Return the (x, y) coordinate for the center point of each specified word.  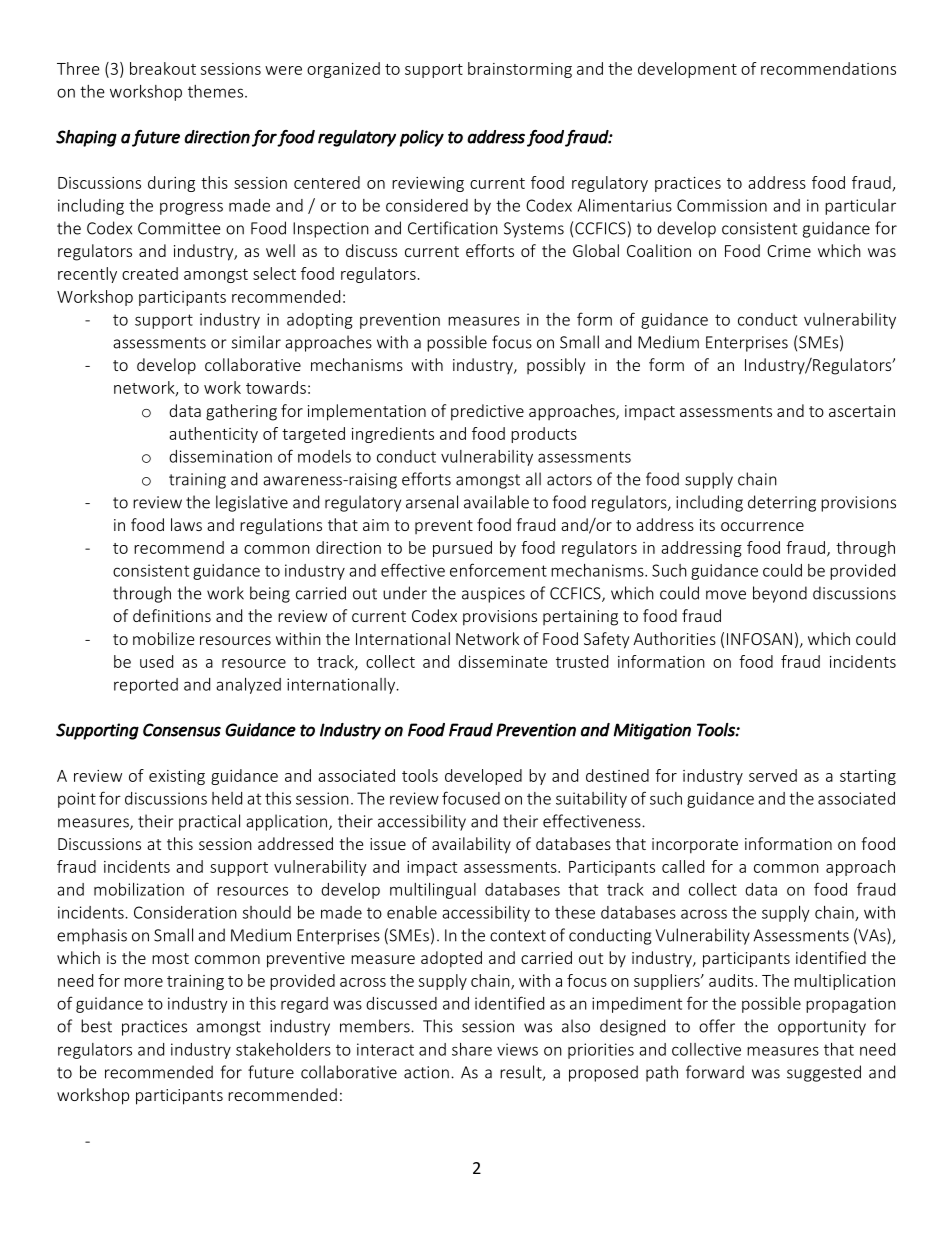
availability (471, 845)
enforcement (498, 570)
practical (209, 822)
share (472, 1049)
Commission (722, 205)
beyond (780, 594)
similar (256, 342)
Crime (789, 251)
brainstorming (520, 70)
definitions (172, 615)
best (96, 1026)
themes (217, 91)
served (773, 775)
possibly (556, 366)
